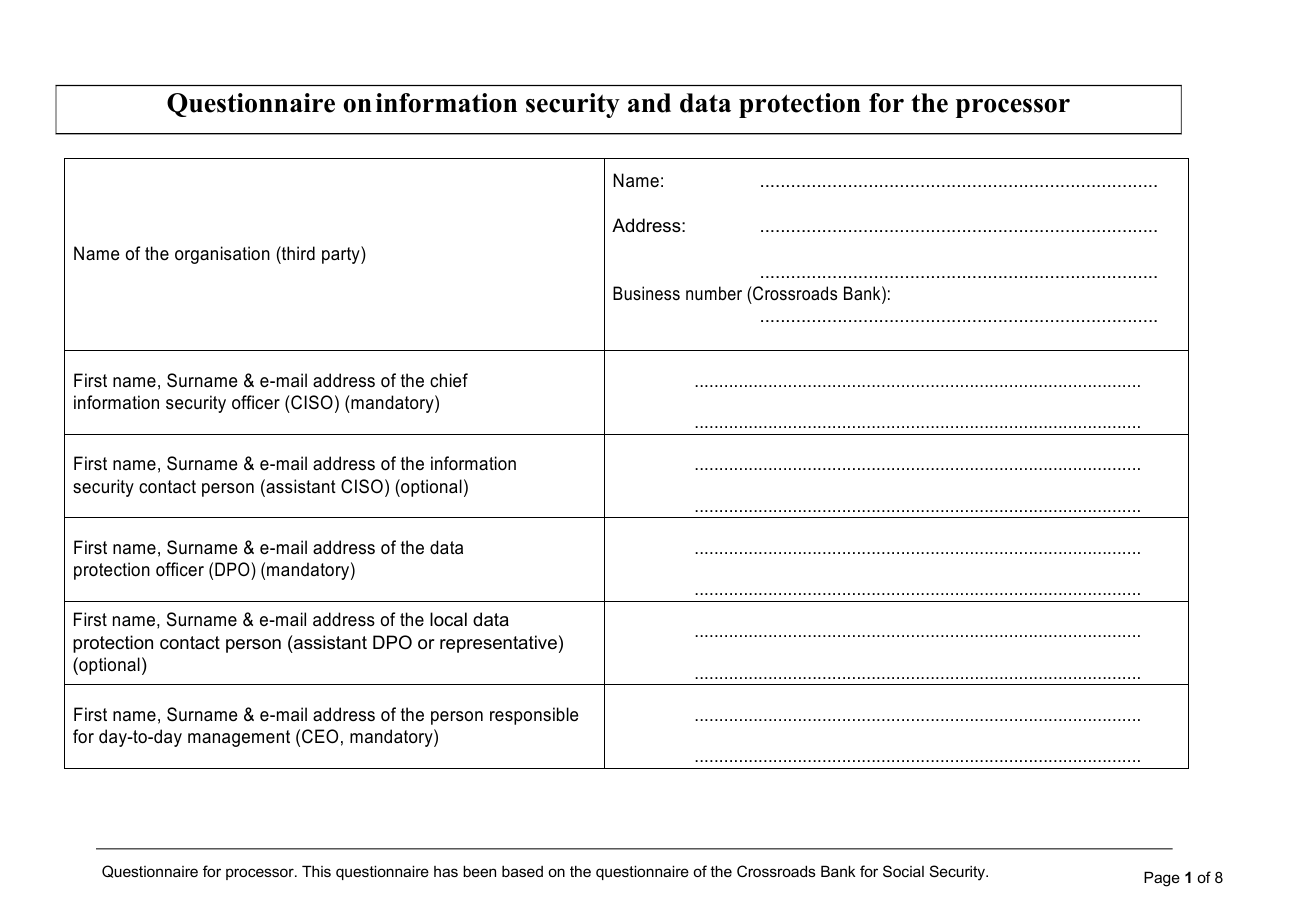  I want to click on has, so click(446, 871).
